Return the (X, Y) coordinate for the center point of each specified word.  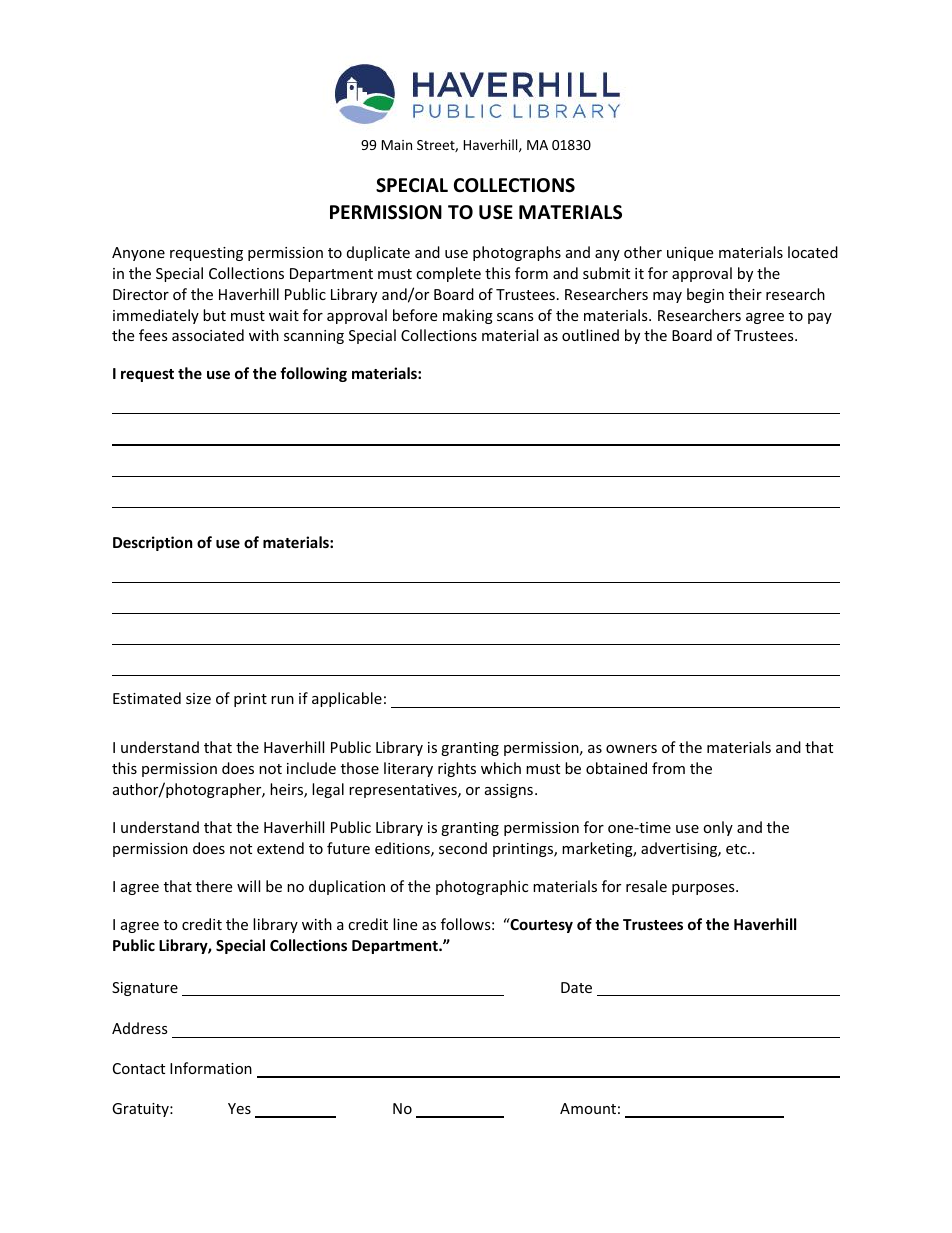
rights (457, 769)
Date (576, 987)
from (668, 768)
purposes (704, 889)
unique (690, 254)
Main (397, 145)
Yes (239, 1108)
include (311, 768)
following (313, 374)
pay (820, 318)
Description (153, 543)
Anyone (138, 254)
